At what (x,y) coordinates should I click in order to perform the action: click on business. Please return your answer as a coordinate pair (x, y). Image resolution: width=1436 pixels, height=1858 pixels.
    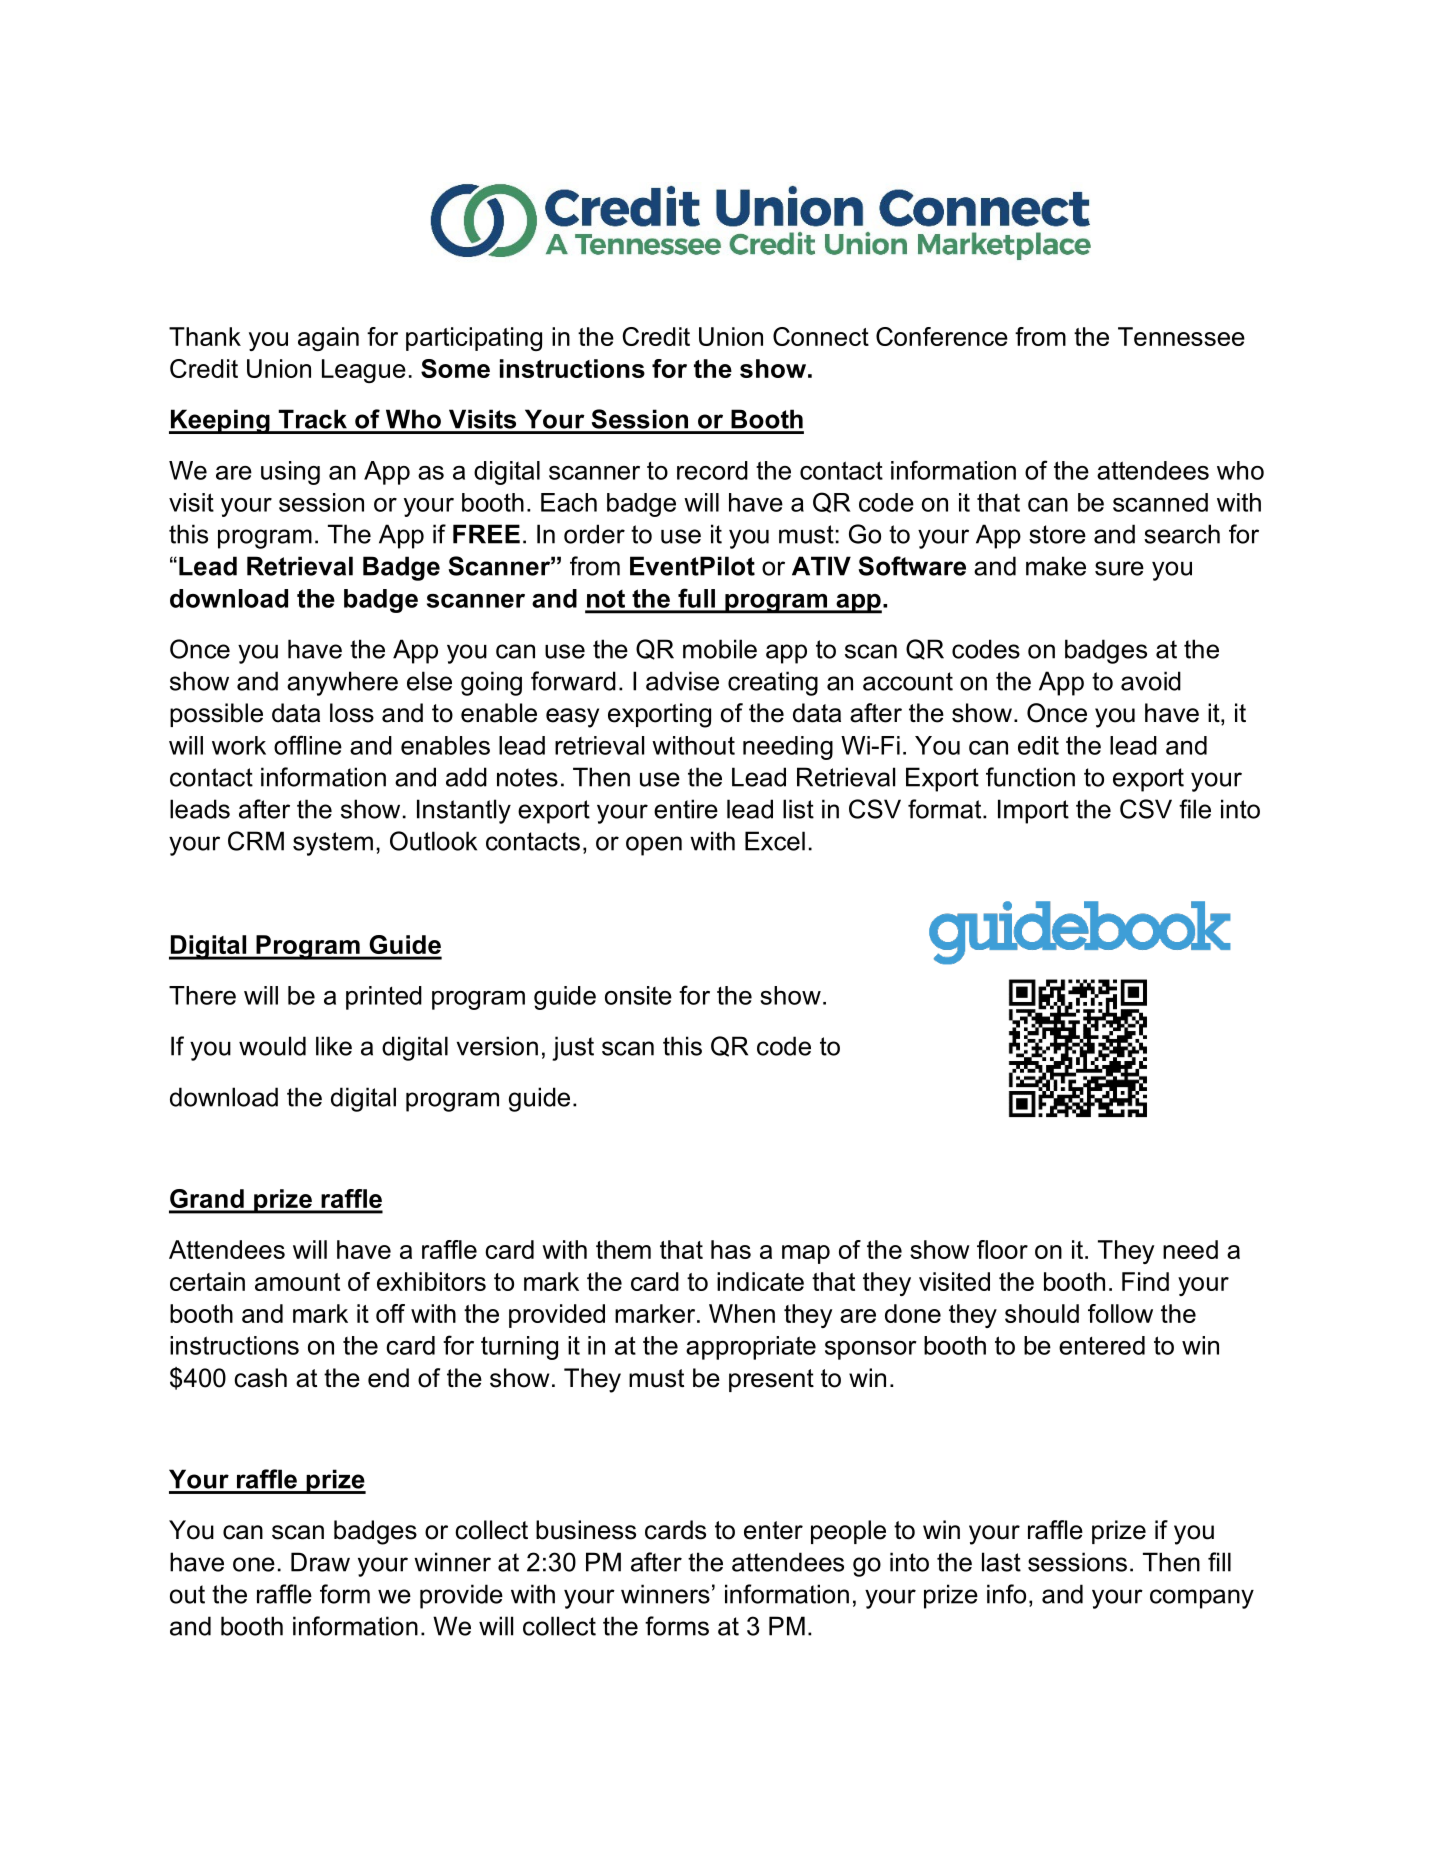
    Looking at the image, I should click on (586, 1530).
